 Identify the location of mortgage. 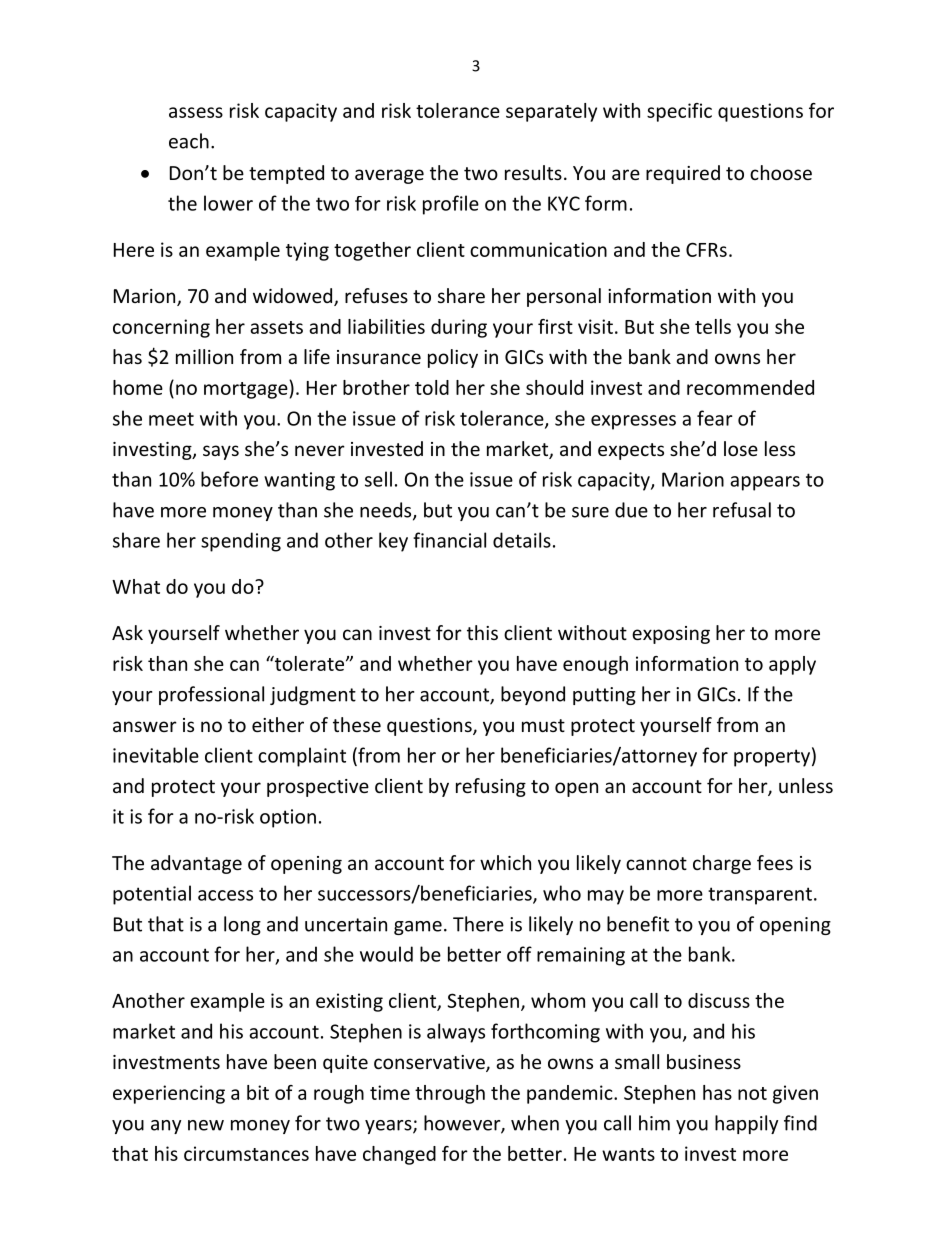
(247, 389).
